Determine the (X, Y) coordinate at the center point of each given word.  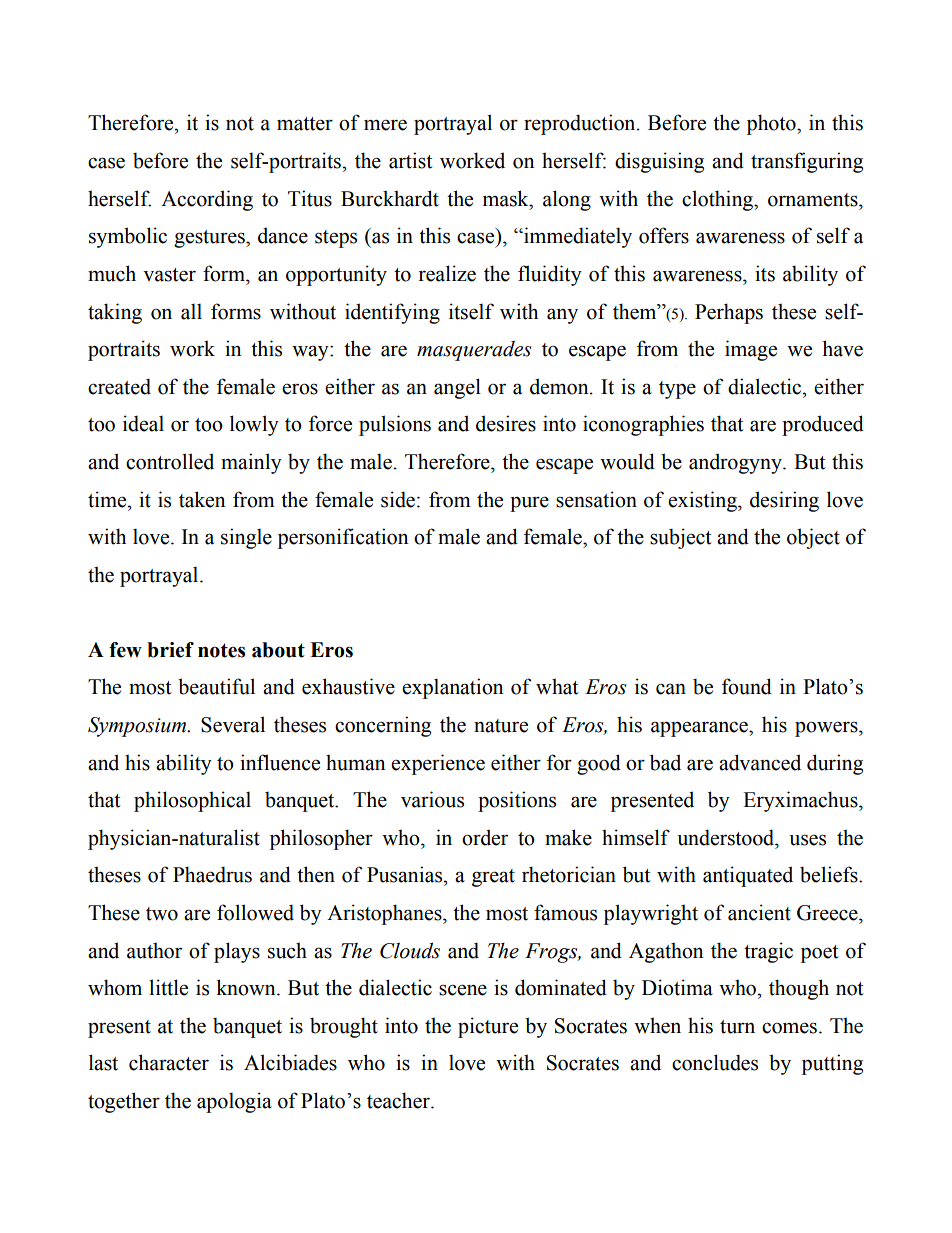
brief (170, 650)
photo (772, 124)
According (207, 200)
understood (727, 837)
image (751, 350)
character (169, 1062)
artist (410, 160)
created (119, 386)
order (485, 837)
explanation (453, 688)
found (747, 686)
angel (457, 388)
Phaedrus (212, 874)
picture (488, 1027)
